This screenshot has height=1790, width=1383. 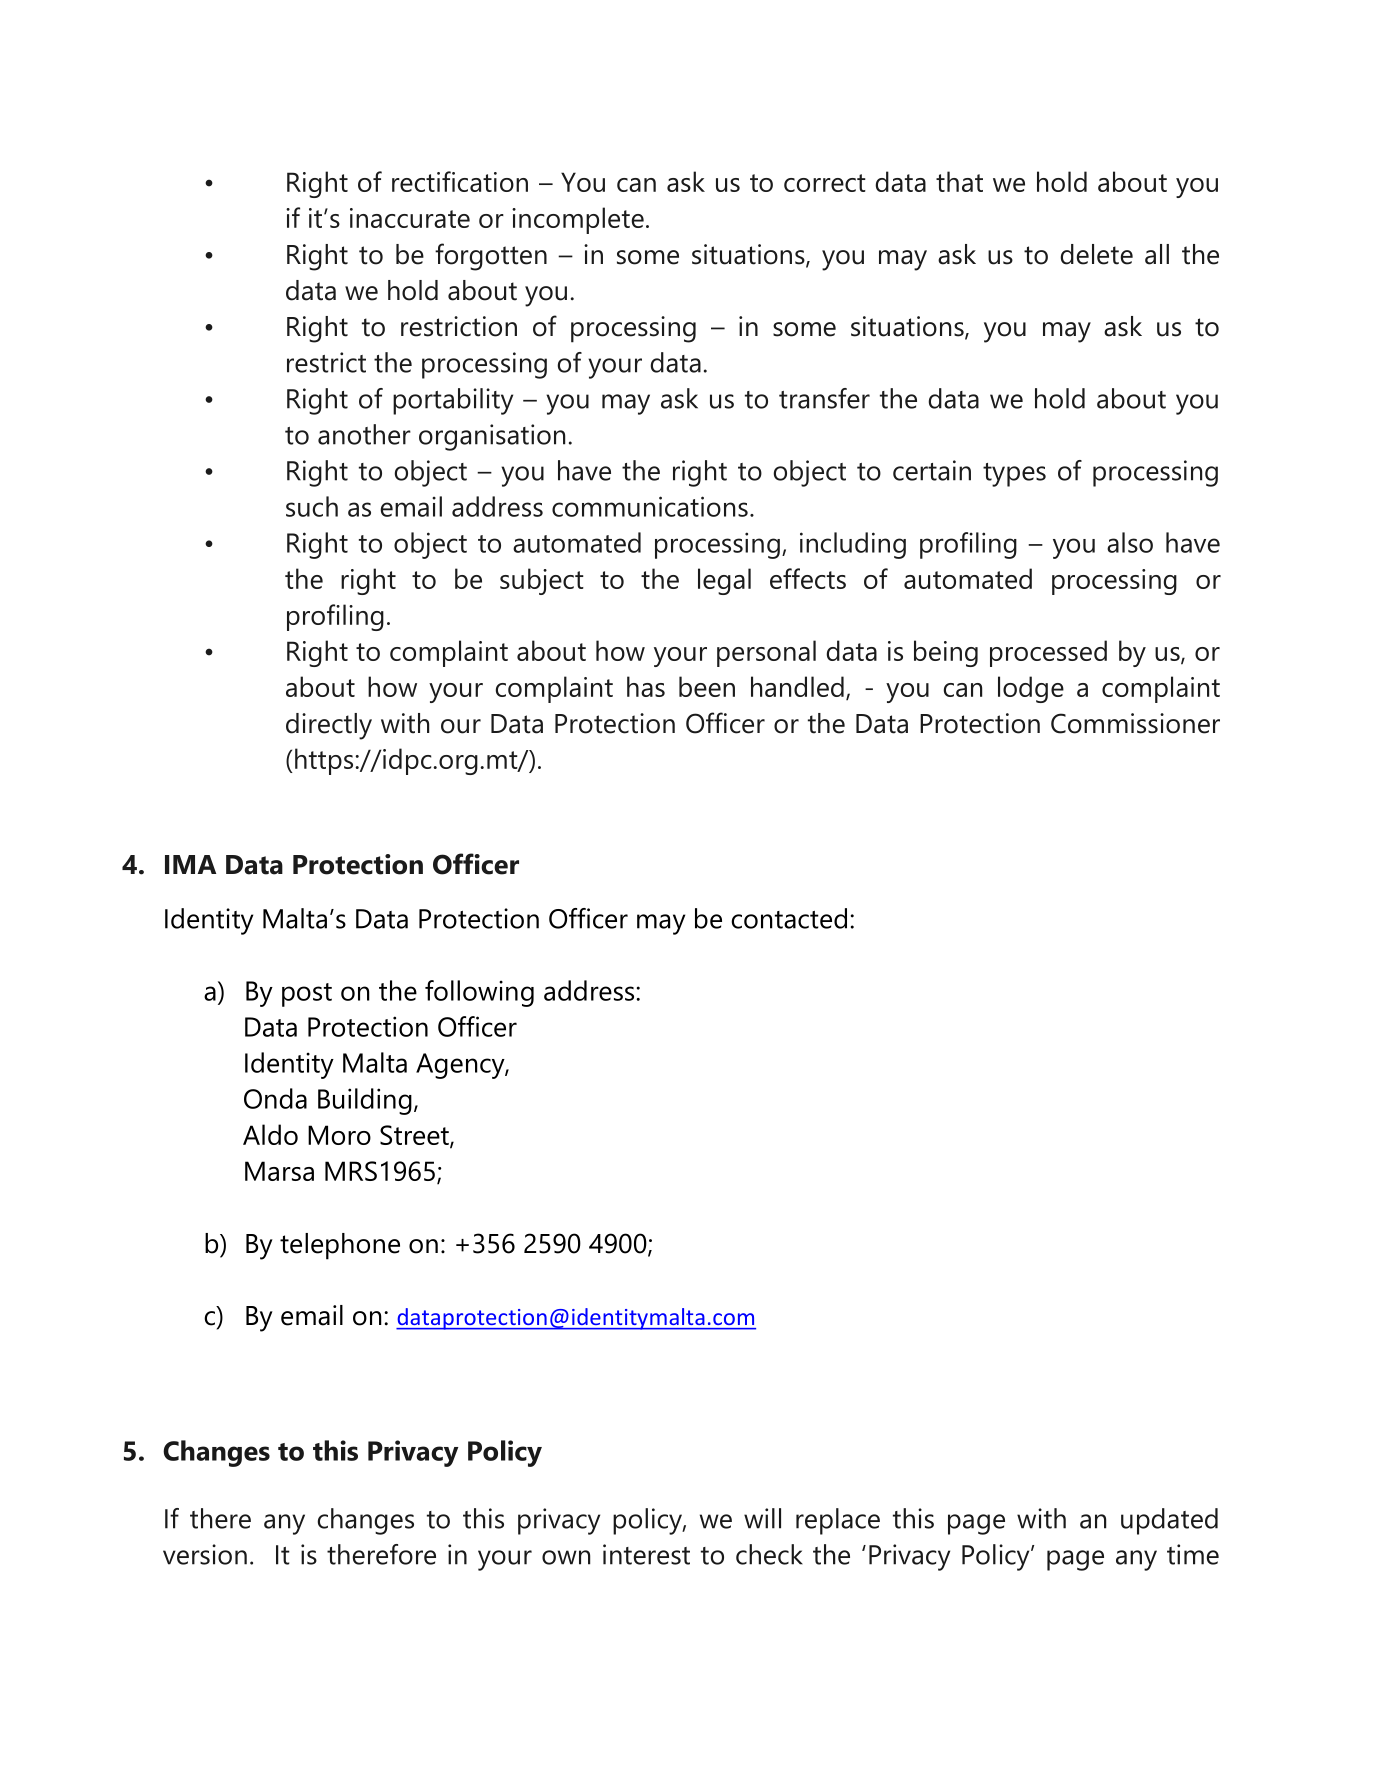 I want to click on version, so click(x=205, y=1554).
